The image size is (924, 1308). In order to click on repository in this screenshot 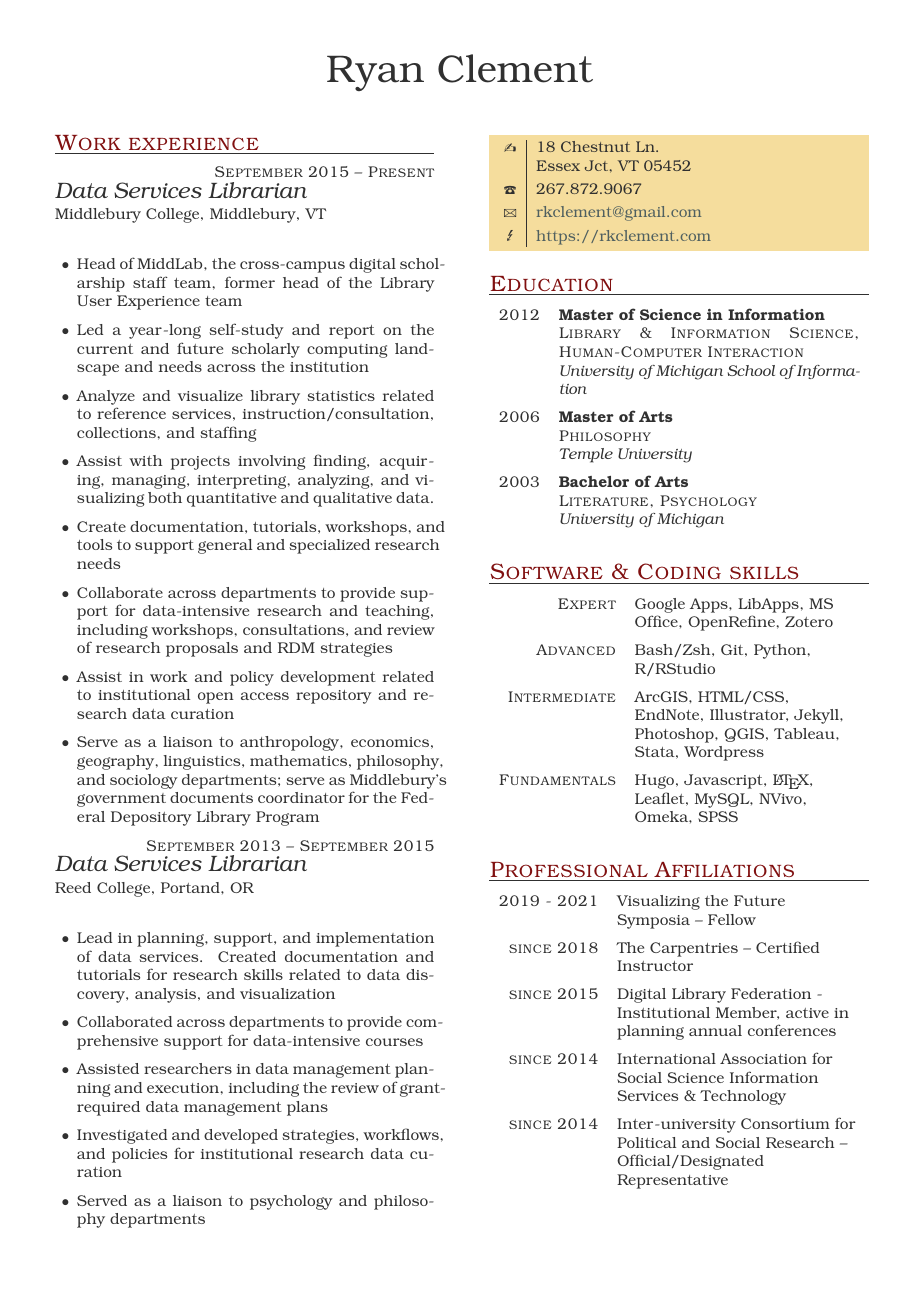, I will do `click(334, 697)`.
